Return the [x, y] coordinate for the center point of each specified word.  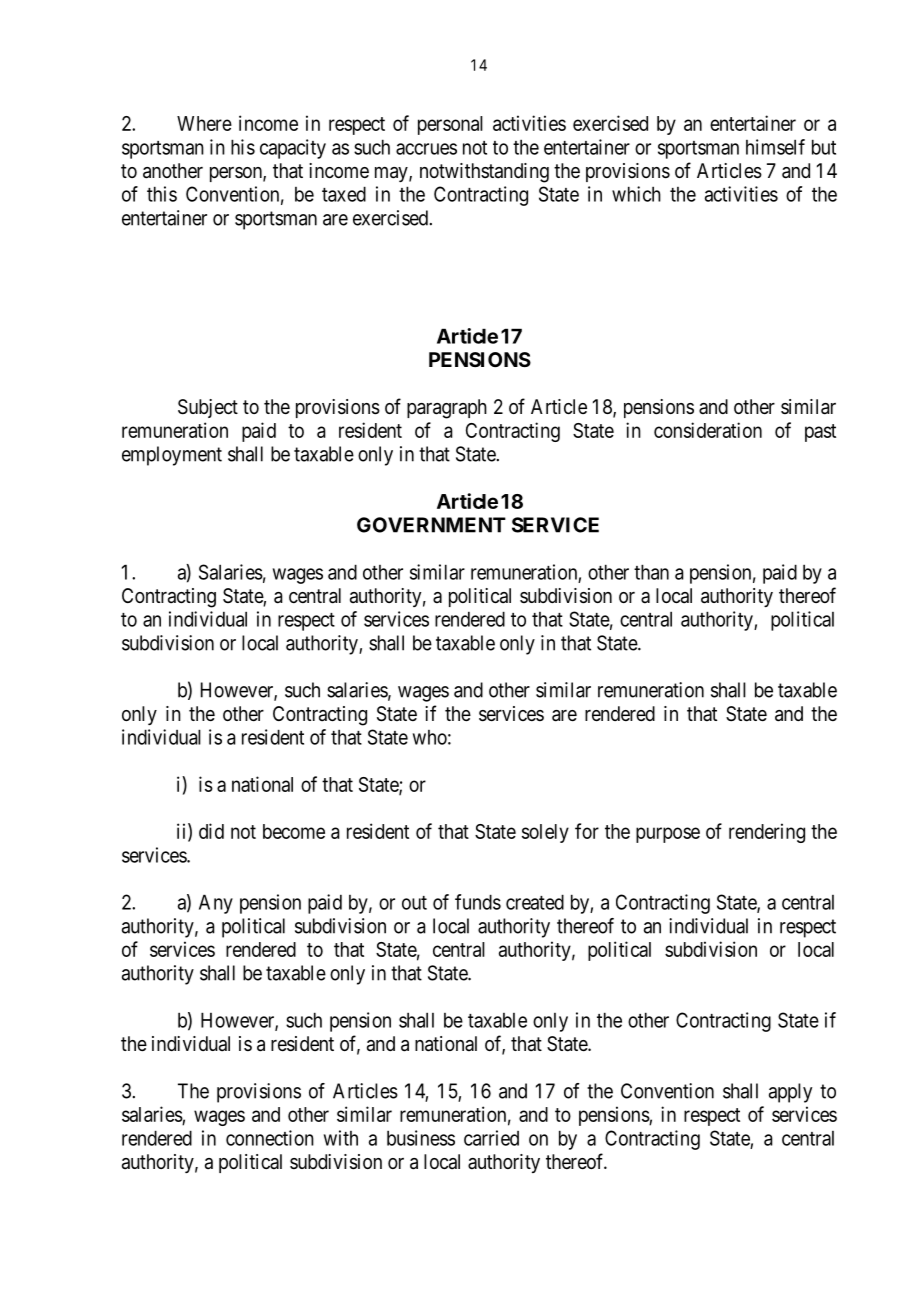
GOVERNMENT [431, 525]
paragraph [447, 409]
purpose [668, 835]
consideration [708, 430]
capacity [293, 149]
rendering [767, 833]
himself [775, 147]
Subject [208, 408]
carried [491, 1138]
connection [270, 1138]
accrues [426, 149]
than [651, 572]
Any [216, 904]
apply [790, 1093]
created [535, 902]
